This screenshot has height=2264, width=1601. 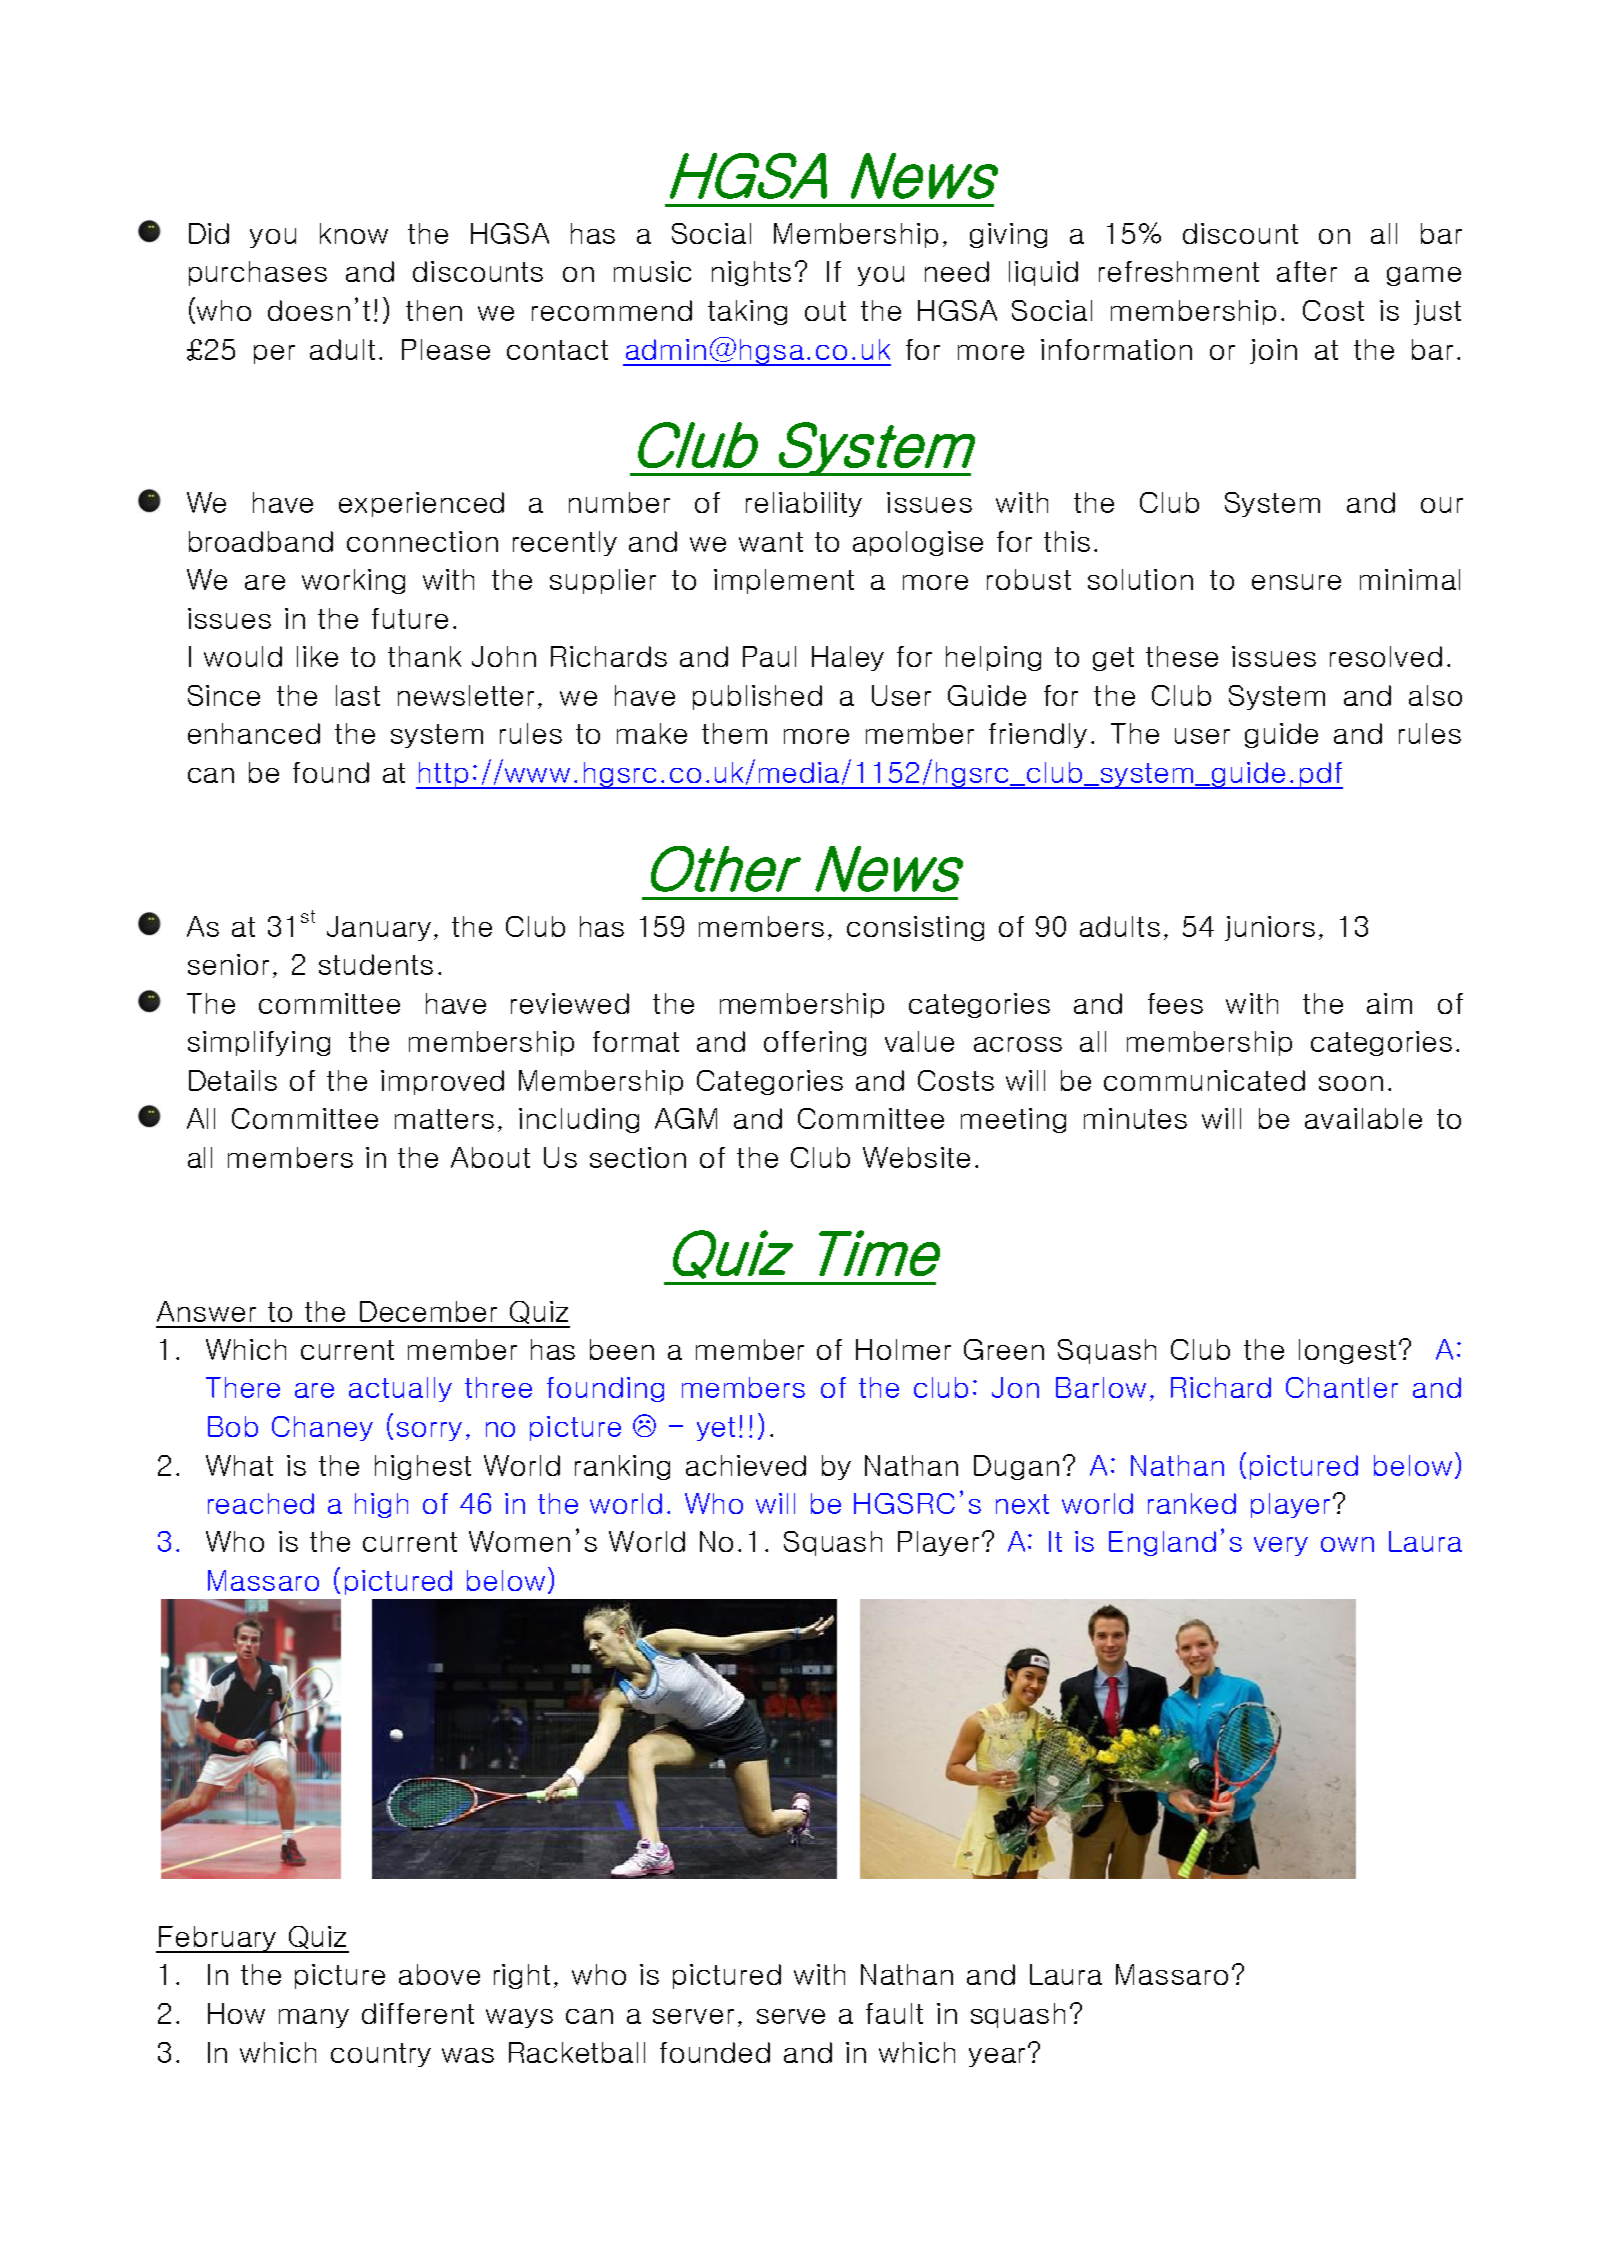 I want to click on fault, so click(x=894, y=2013).
